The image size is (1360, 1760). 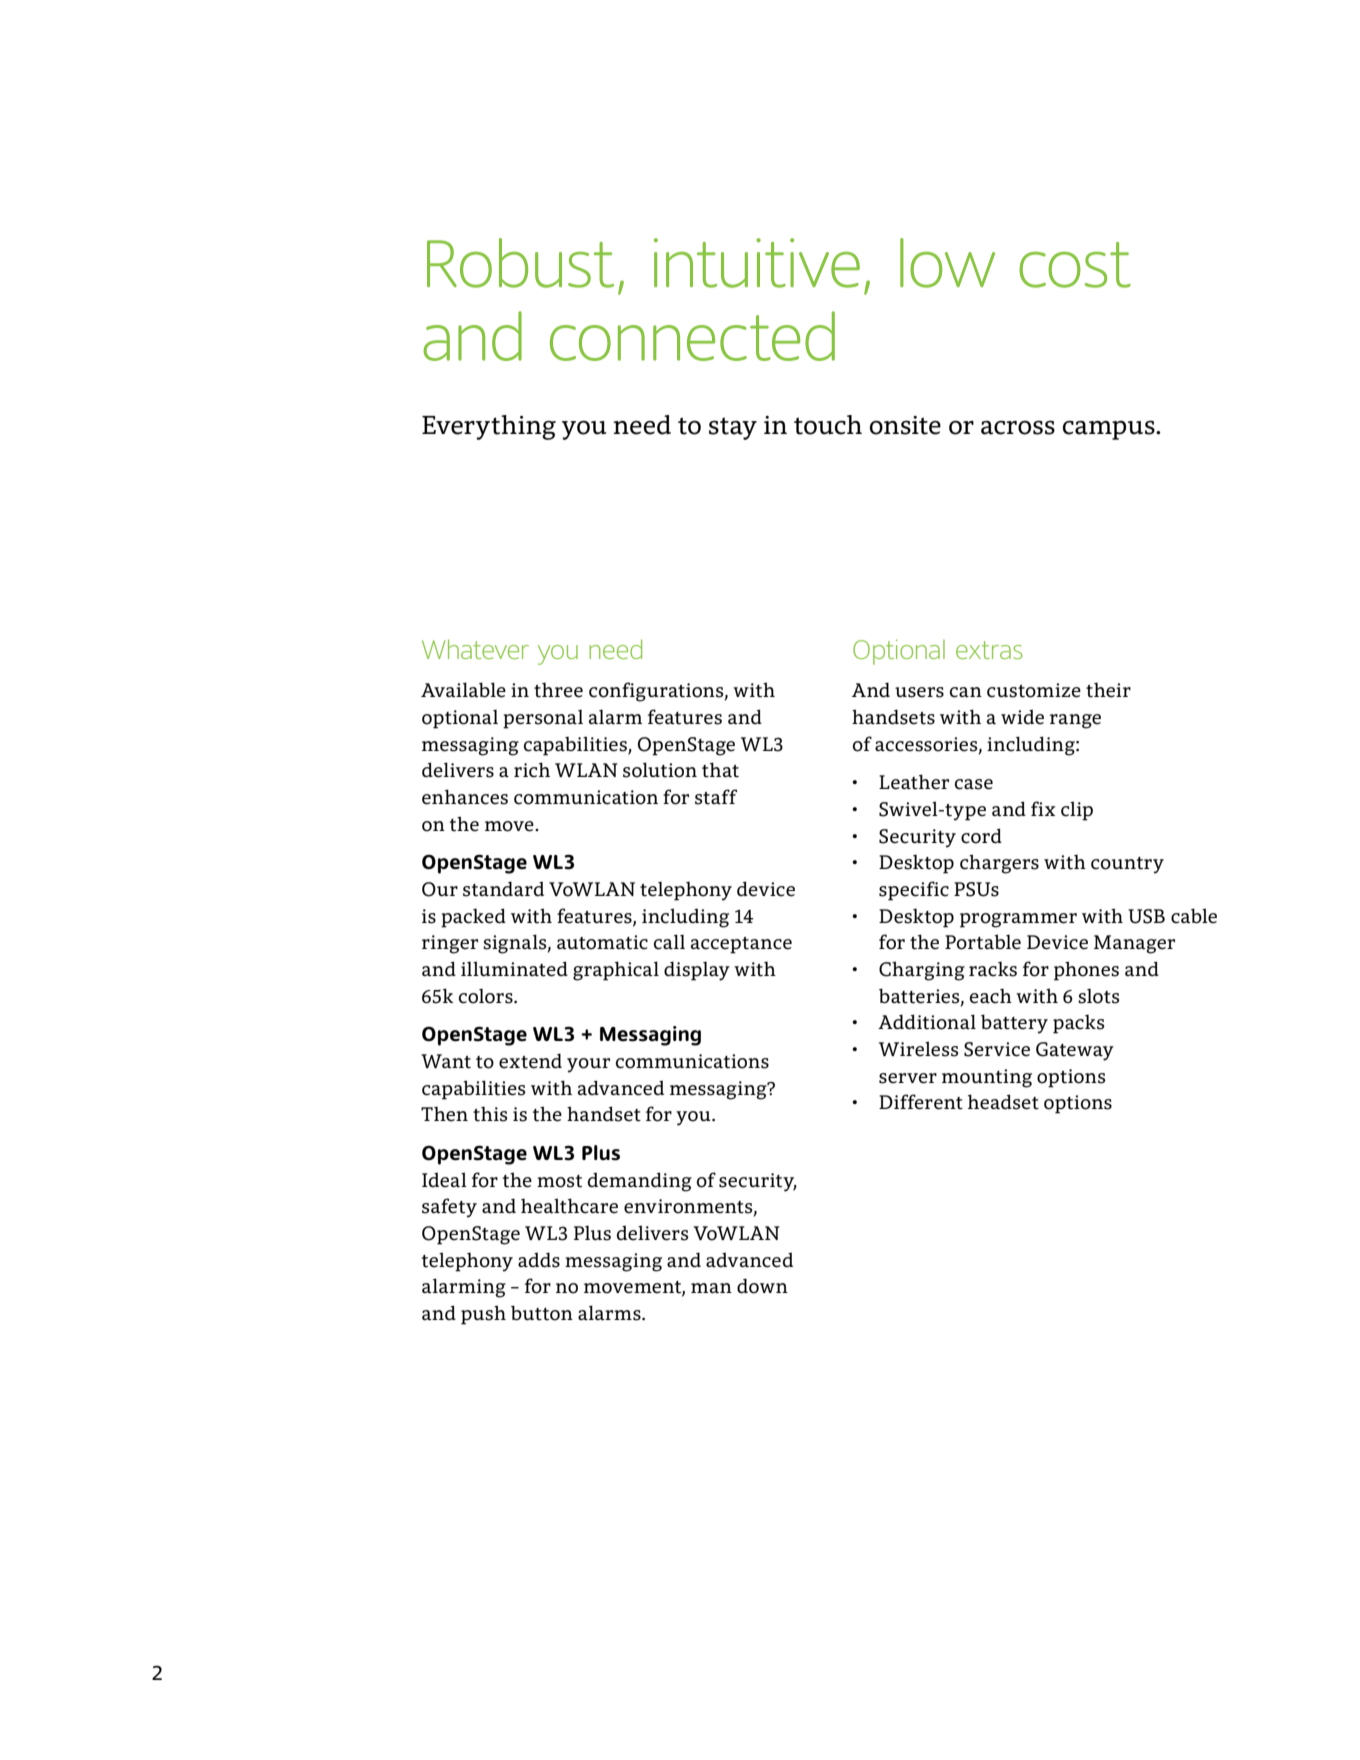 What do you see at coordinates (757, 263) in the screenshot?
I see `intuitive` at bounding box center [757, 263].
